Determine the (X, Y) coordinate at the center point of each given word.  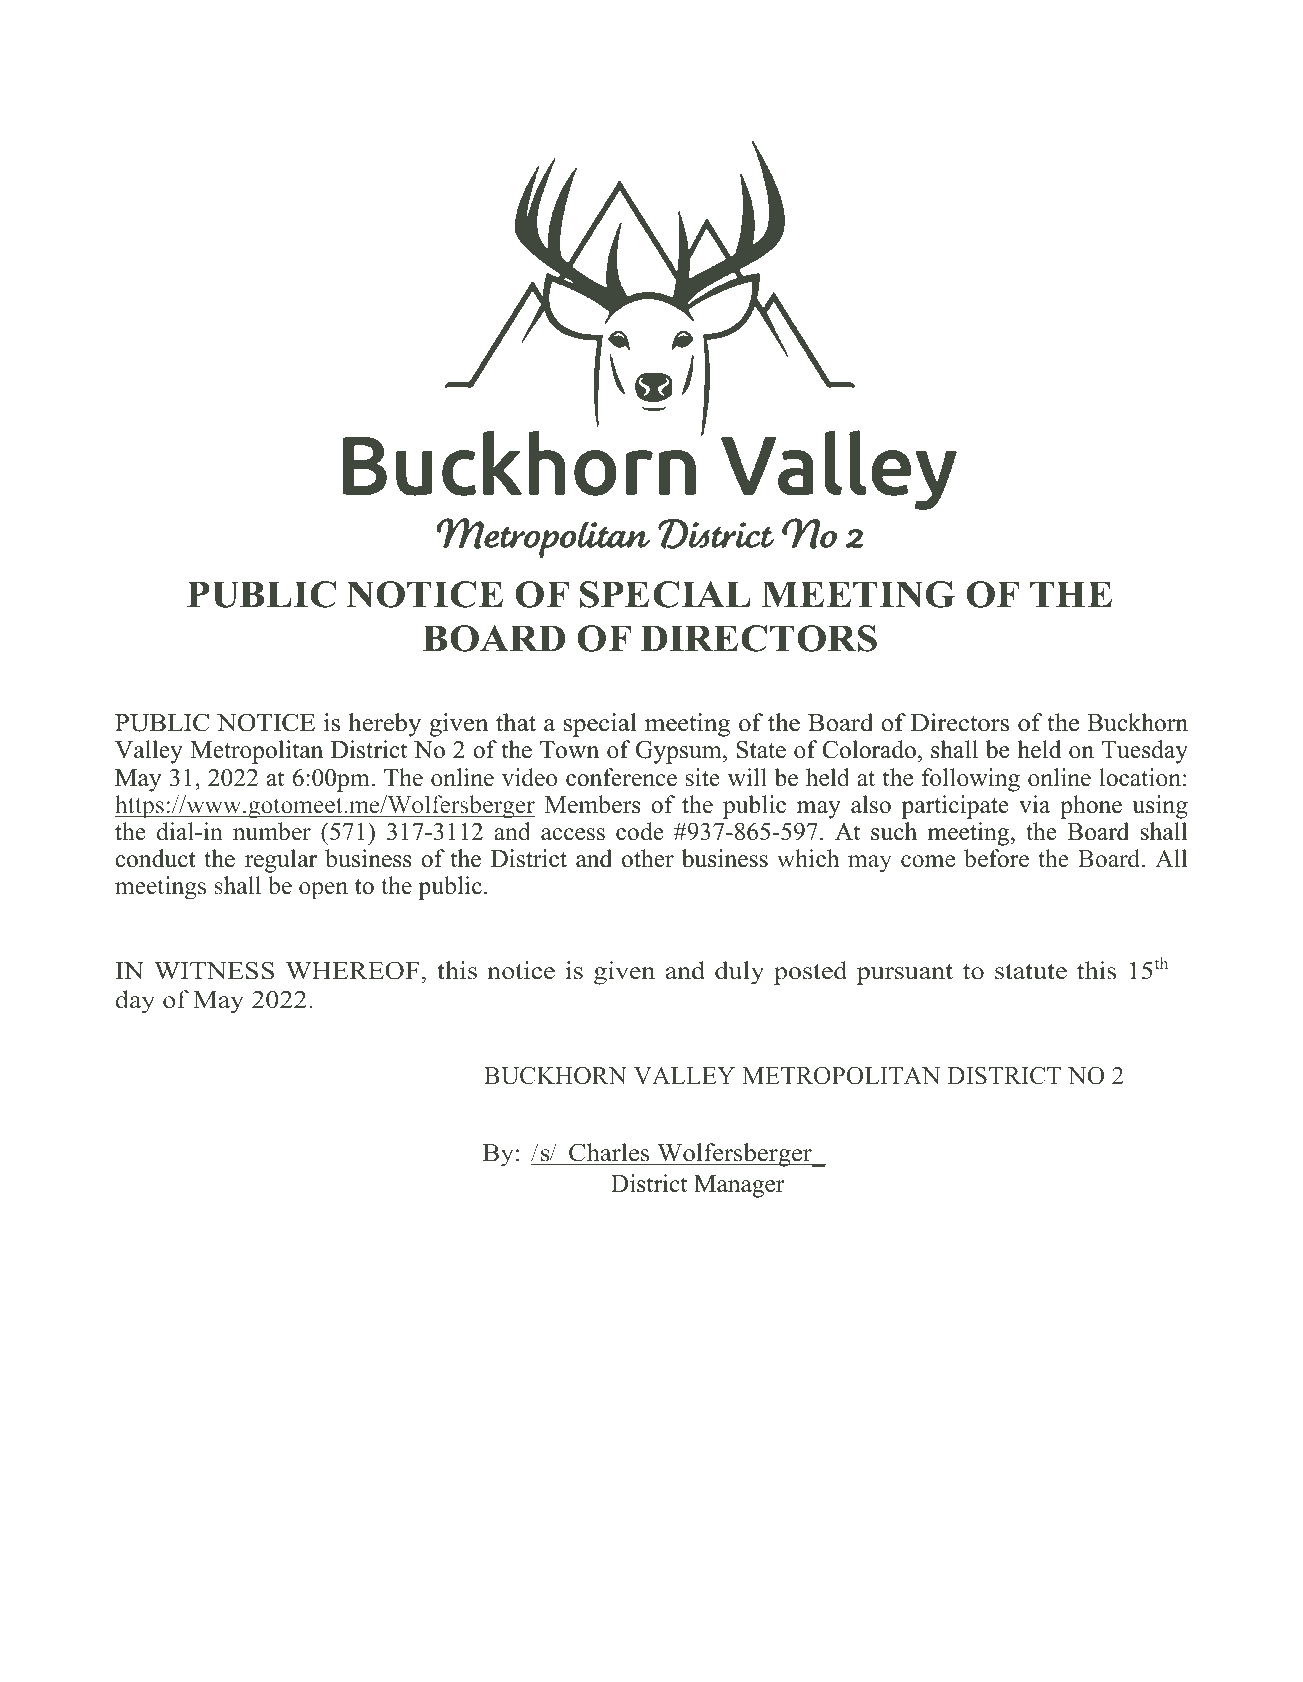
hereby (384, 725)
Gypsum (680, 752)
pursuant (905, 974)
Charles (609, 1152)
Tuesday (1145, 752)
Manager (739, 1186)
